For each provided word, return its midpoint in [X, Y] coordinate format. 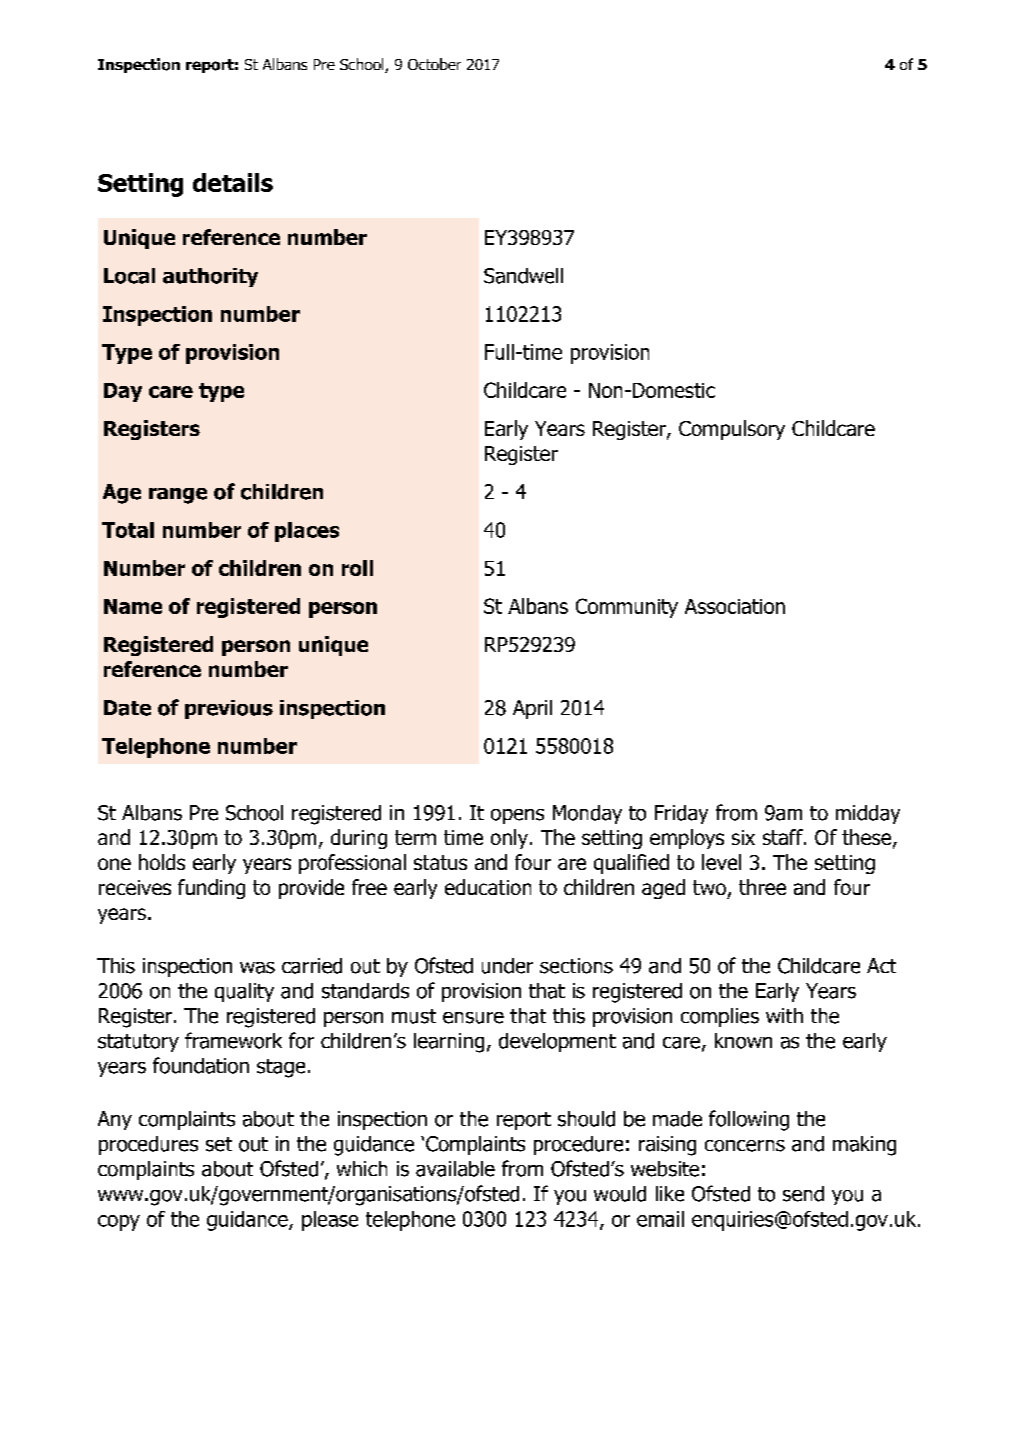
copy [119, 1223]
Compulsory [732, 430]
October [434, 64]
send [803, 1194]
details [233, 182]
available [455, 1169]
